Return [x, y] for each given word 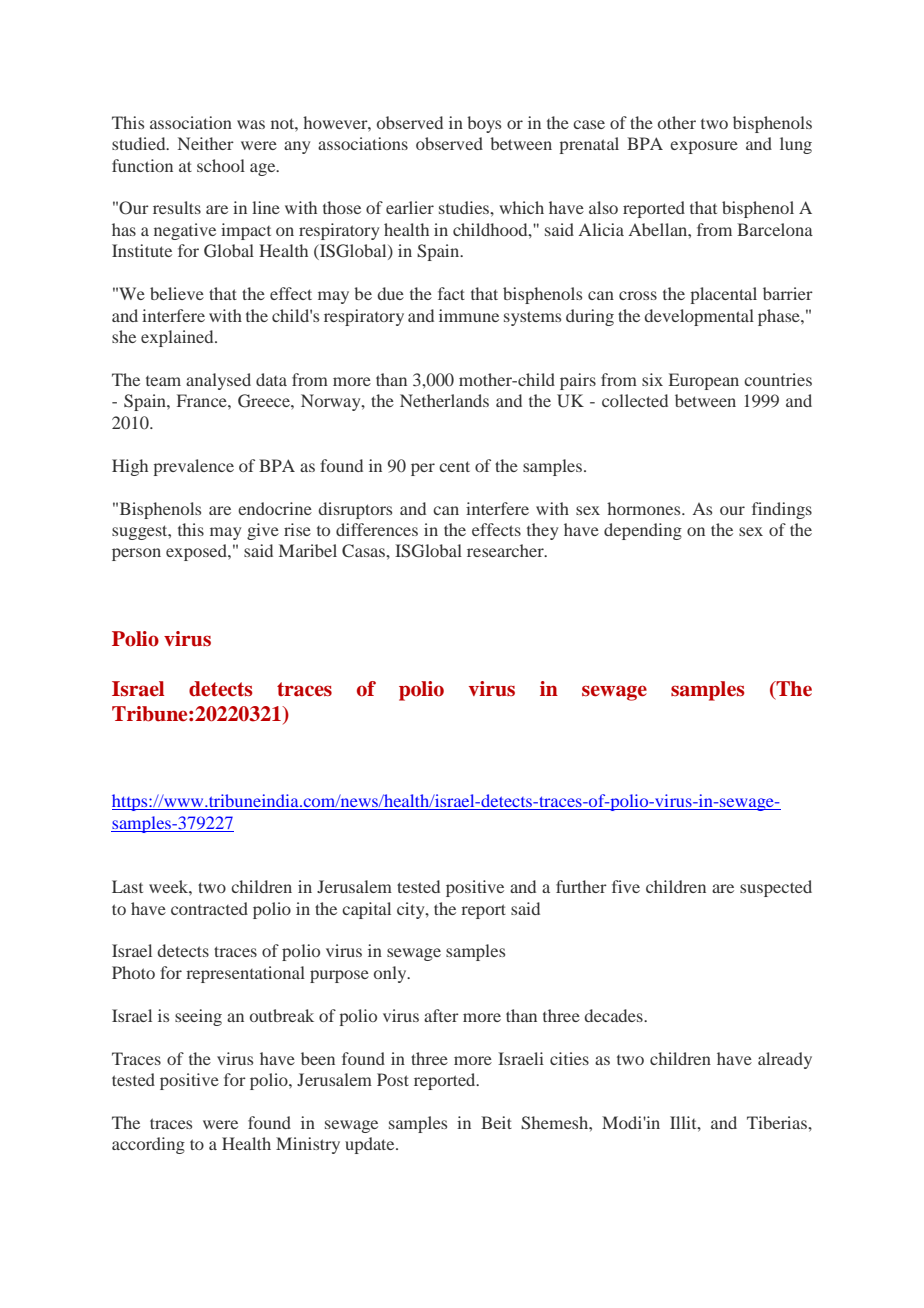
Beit [496, 1122]
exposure [704, 147]
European [704, 381]
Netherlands [444, 400]
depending [643, 531]
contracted [209, 908]
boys [484, 124]
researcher [506, 550]
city [412, 910]
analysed [218, 381]
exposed [197, 552]
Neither [206, 143]
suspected [776, 888]
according [148, 1145]
